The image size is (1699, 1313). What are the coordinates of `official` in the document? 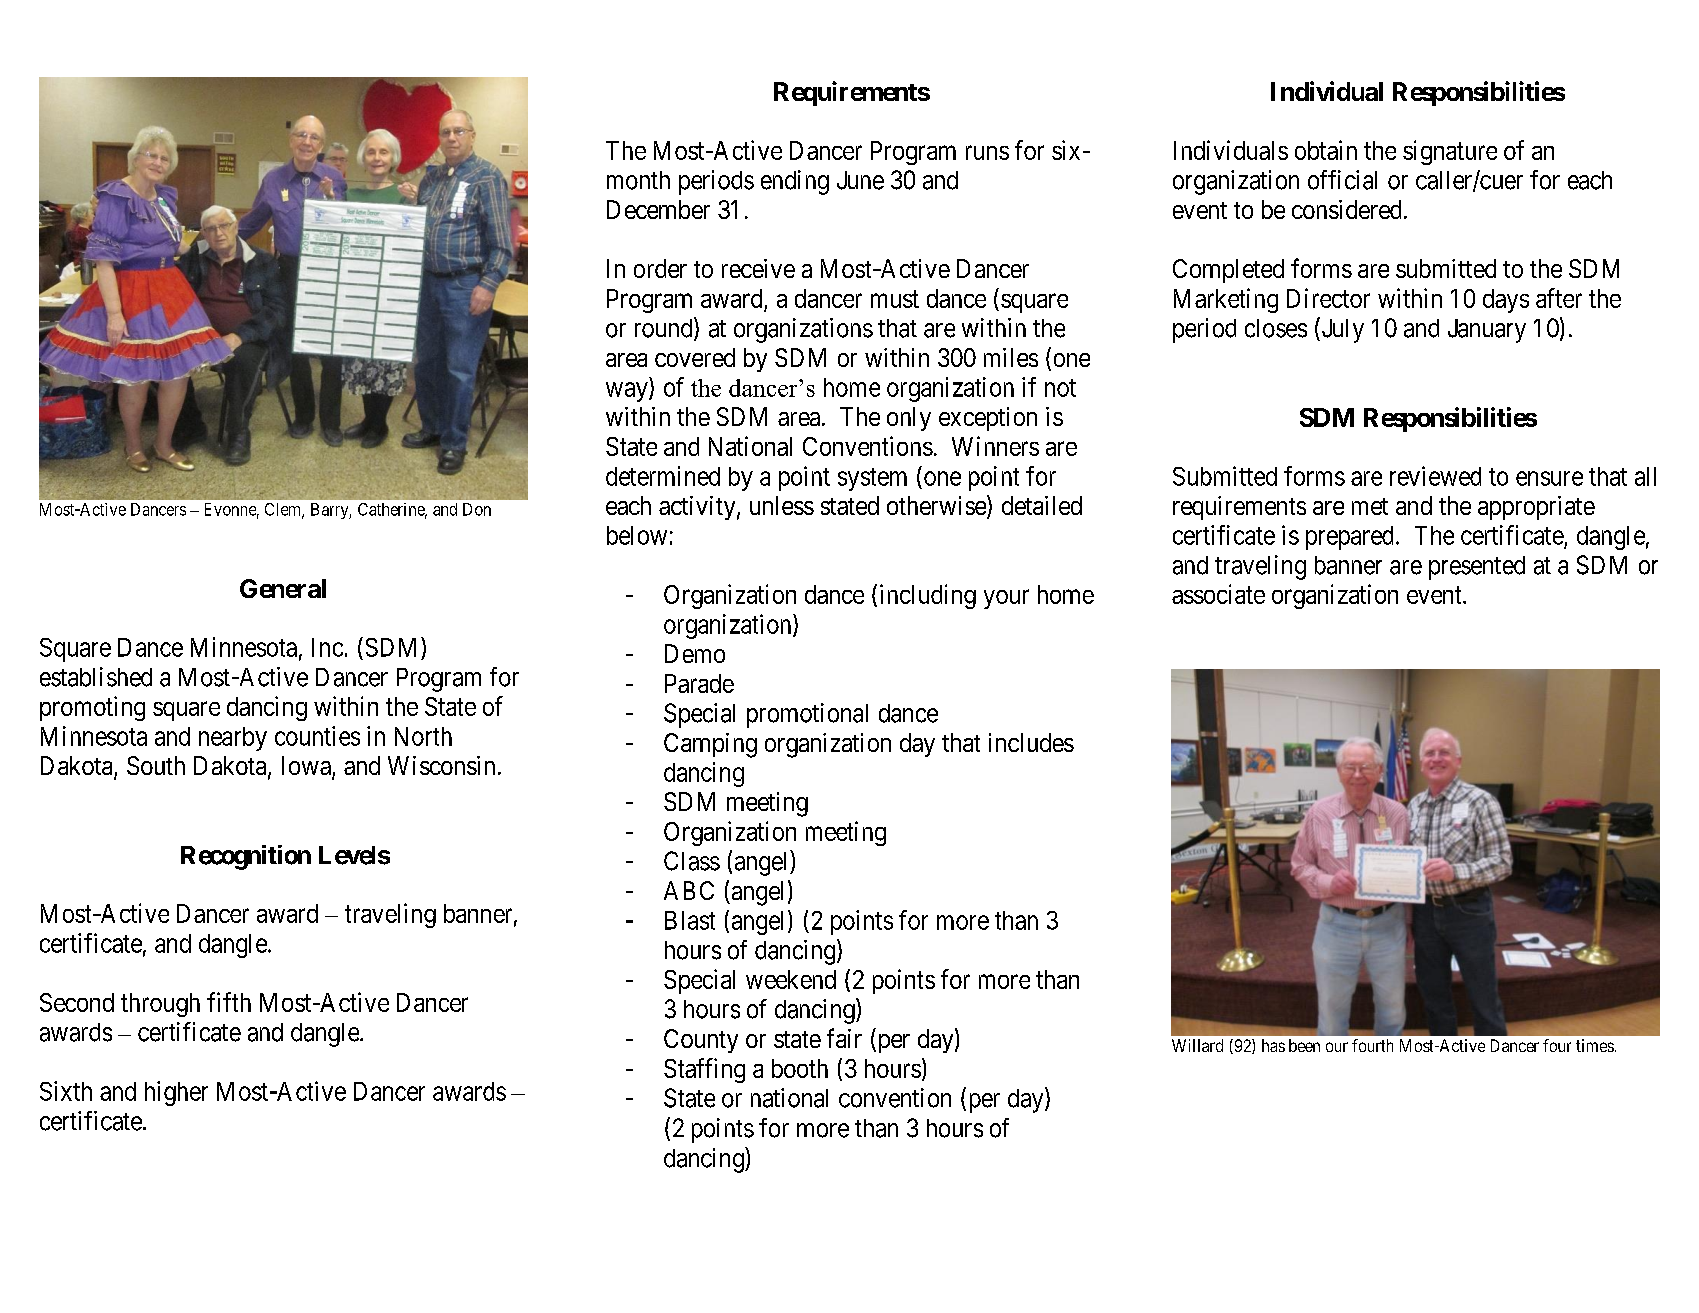 It's located at (1342, 180).
